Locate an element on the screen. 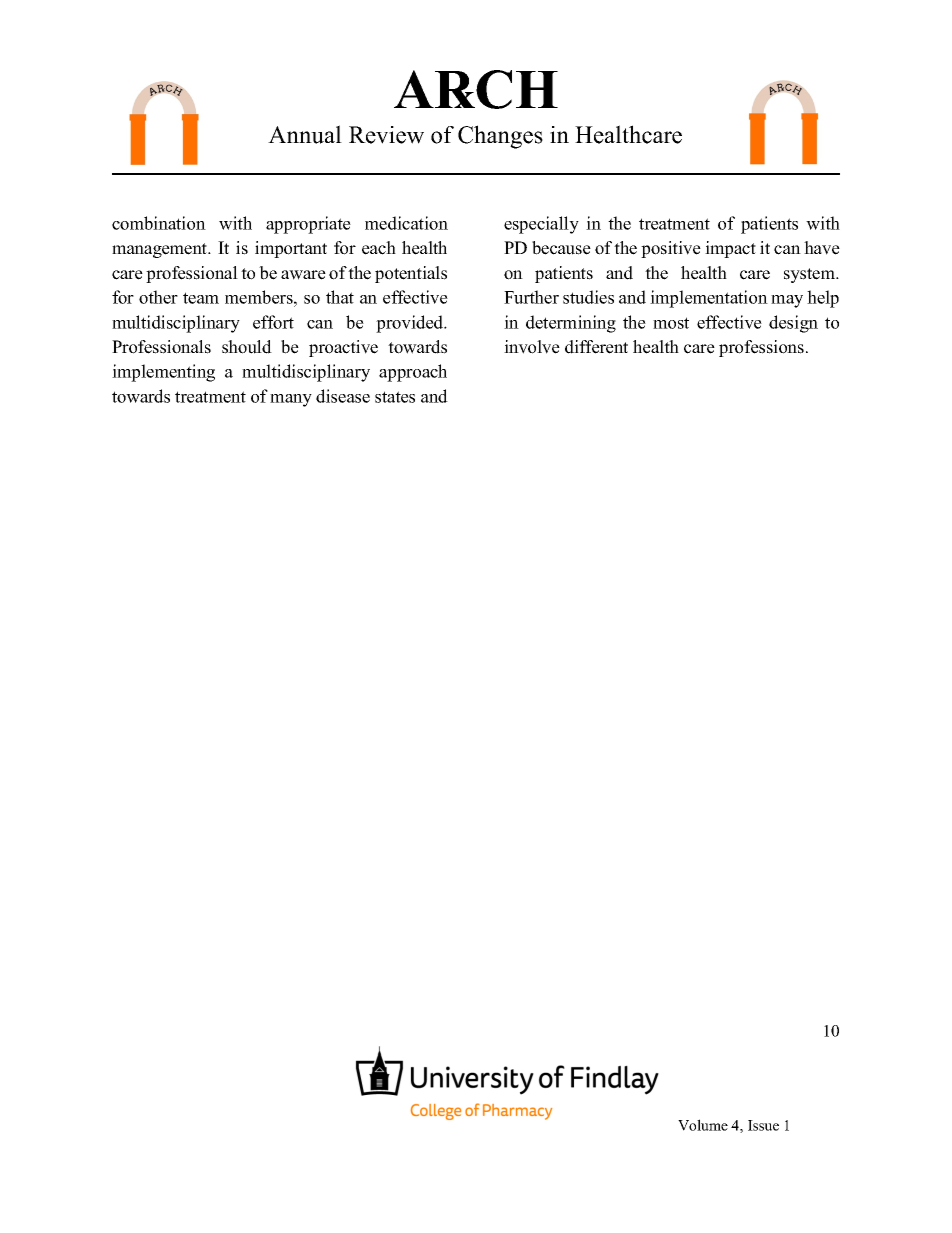  impact is located at coordinates (730, 249).
